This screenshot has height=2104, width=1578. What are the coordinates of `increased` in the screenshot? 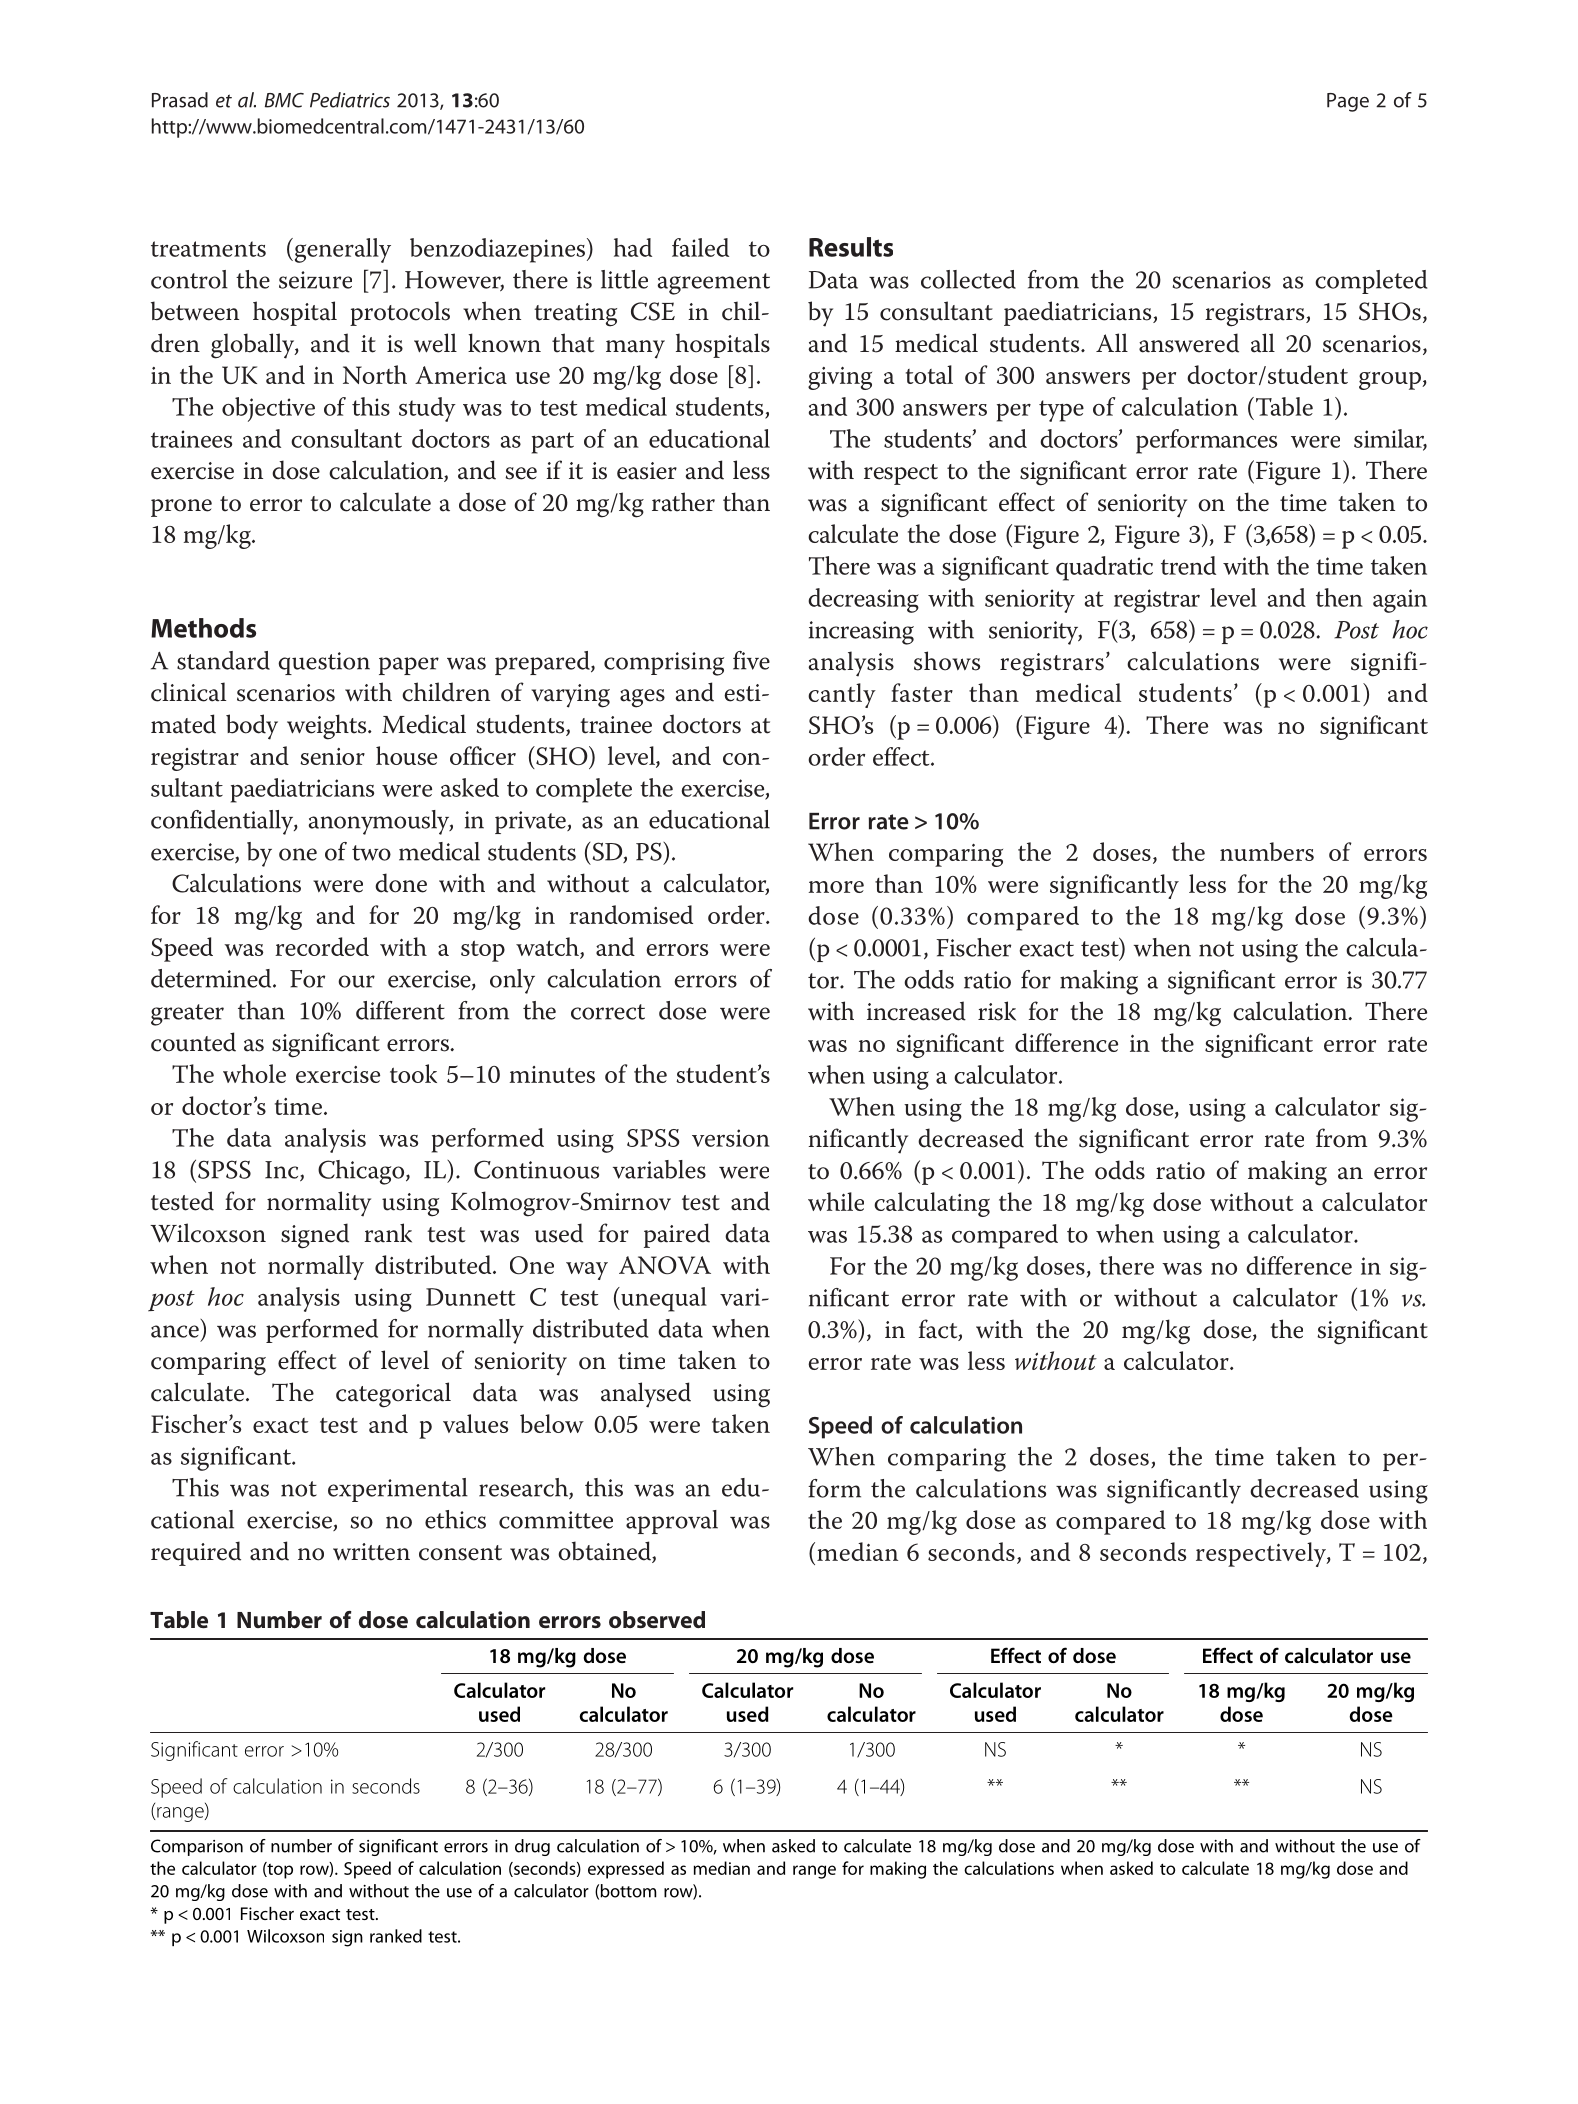 It's located at (916, 1011).
